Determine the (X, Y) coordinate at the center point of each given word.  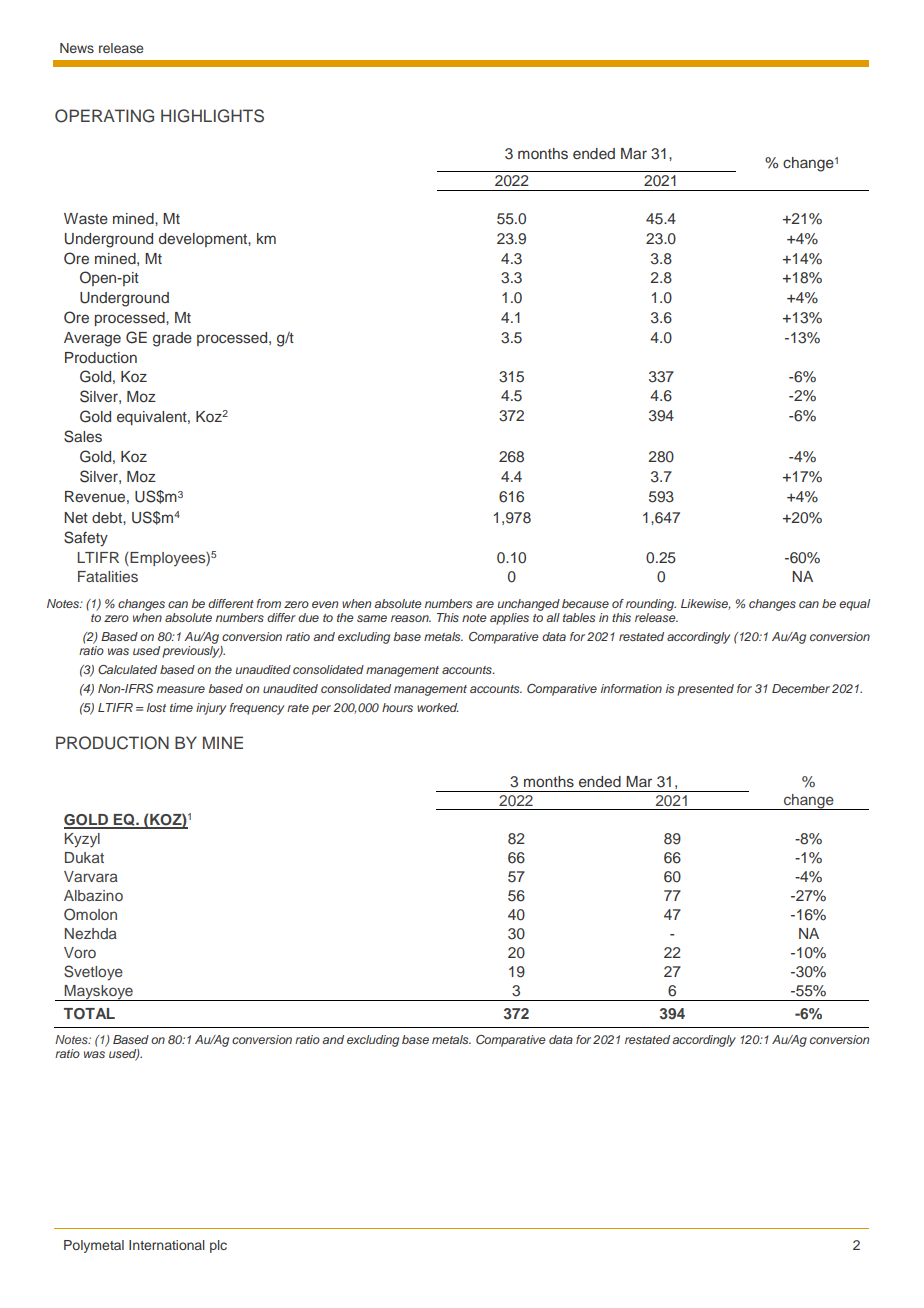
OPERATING (104, 116)
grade (172, 339)
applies (509, 619)
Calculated (127, 669)
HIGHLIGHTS (212, 116)
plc (218, 1246)
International (167, 1245)
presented (705, 690)
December (801, 688)
